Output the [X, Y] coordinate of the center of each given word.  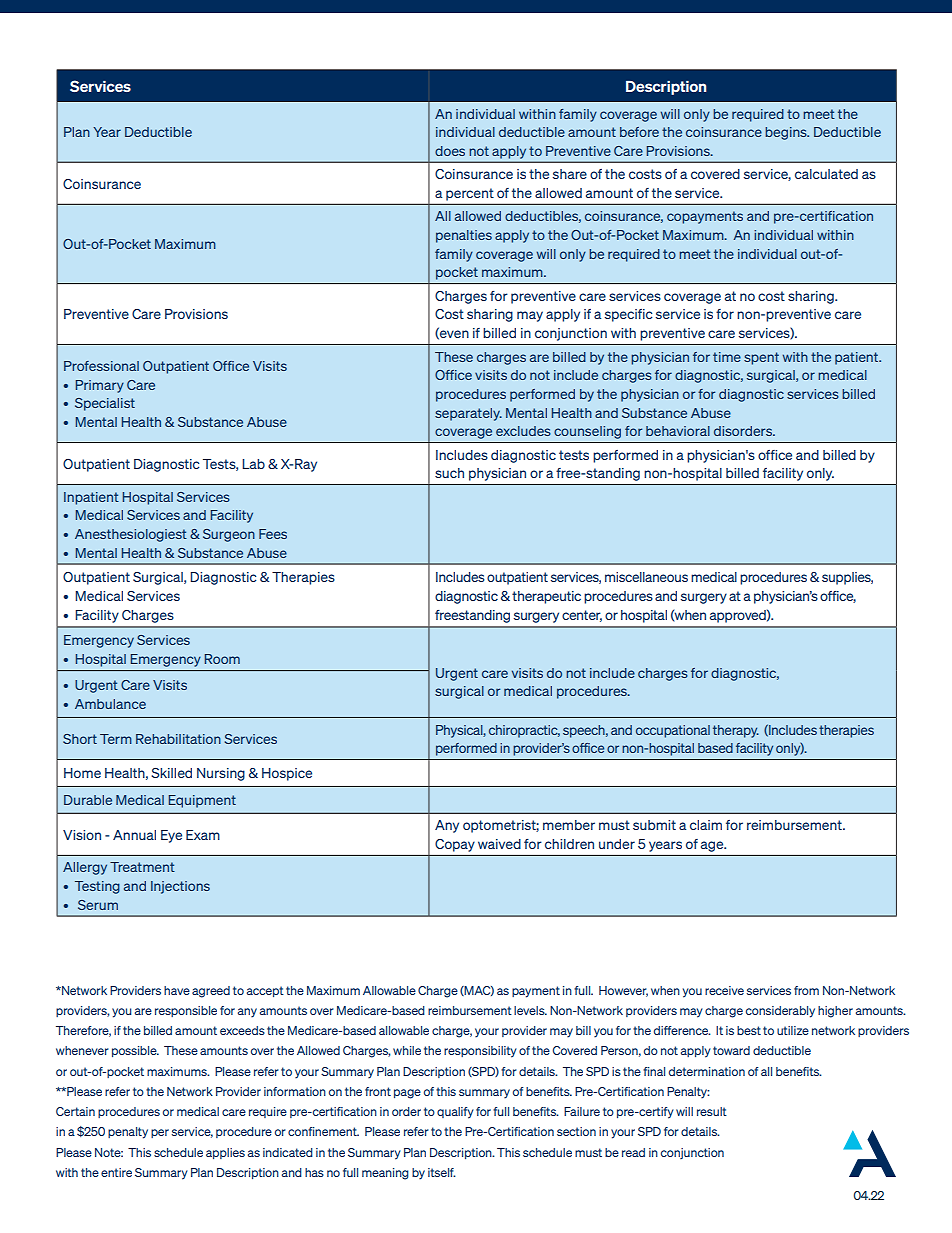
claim [706, 825]
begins [787, 133]
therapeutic [546, 597]
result [712, 1111]
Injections [180, 887]
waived [499, 844]
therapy [736, 731]
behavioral [678, 431]
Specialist [105, 404]
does [450, 151]
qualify [455, 1113]
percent [470, 195]
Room [222, 659]
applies [225, 1153]
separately [468, 414]
